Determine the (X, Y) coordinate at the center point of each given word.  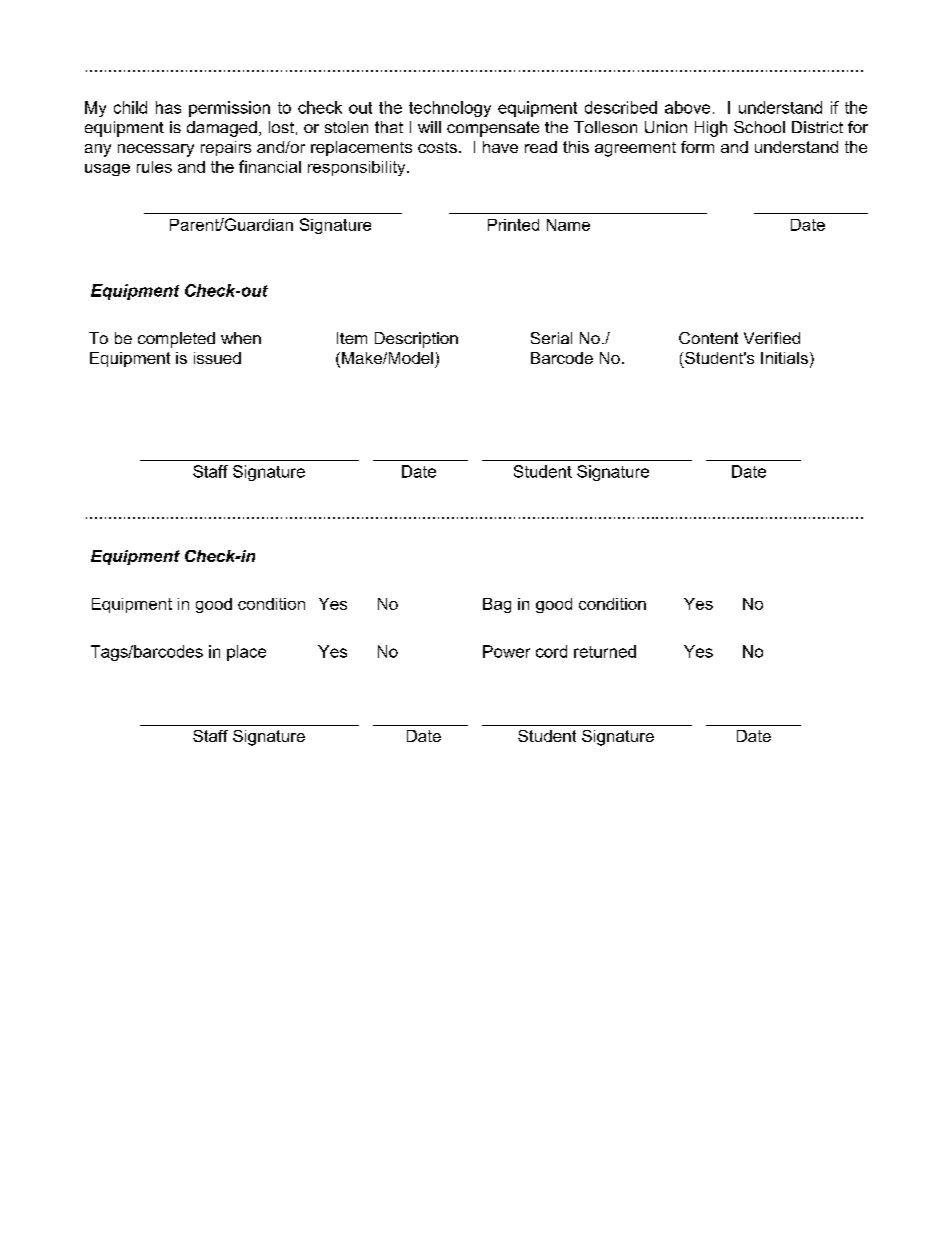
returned (605, 651)
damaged (222, 129)
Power (506, 651)
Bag (497, 605)
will (429, 127)
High (711, 129)
